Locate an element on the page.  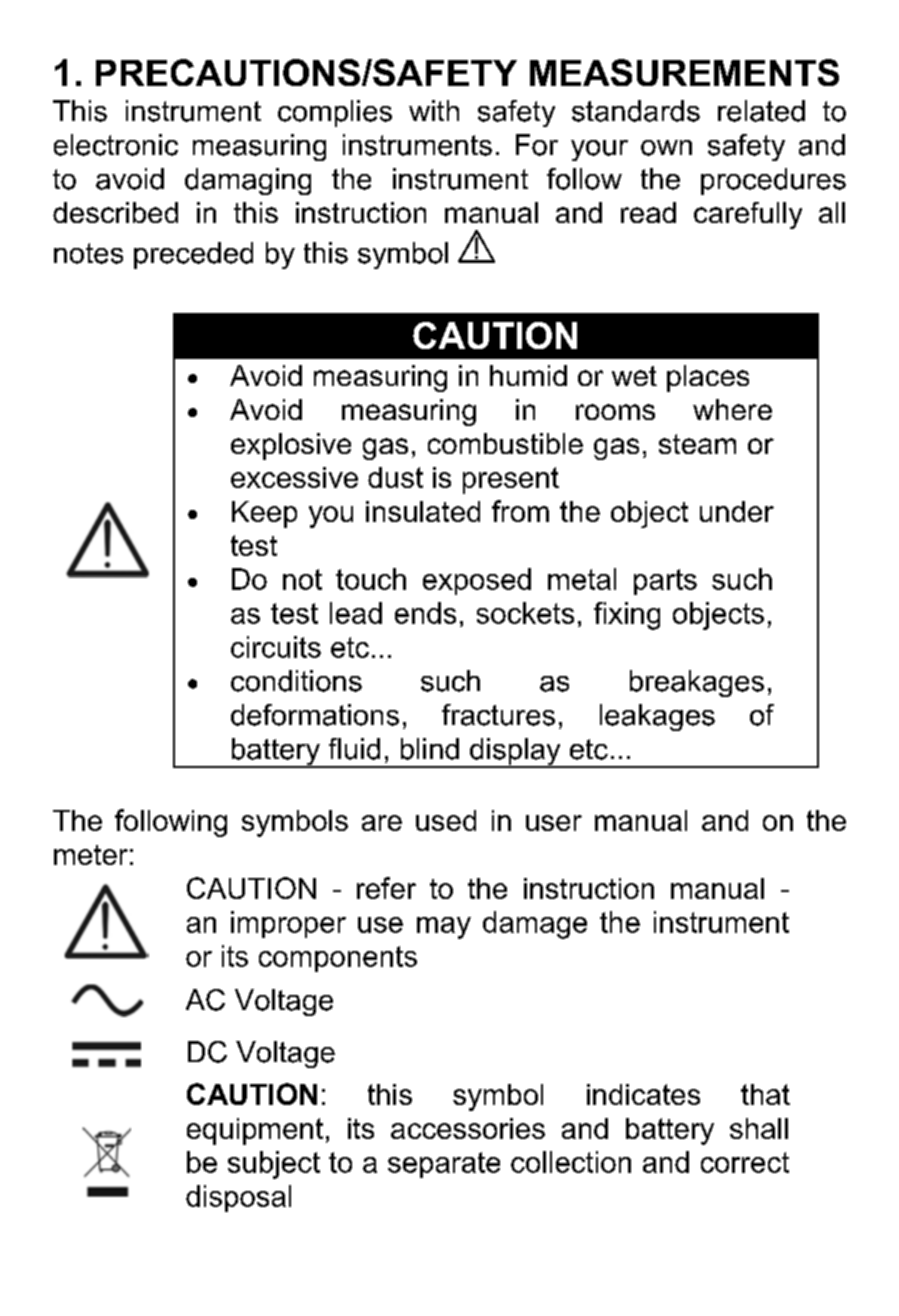
breakages is located at coordinates (697, 683).
